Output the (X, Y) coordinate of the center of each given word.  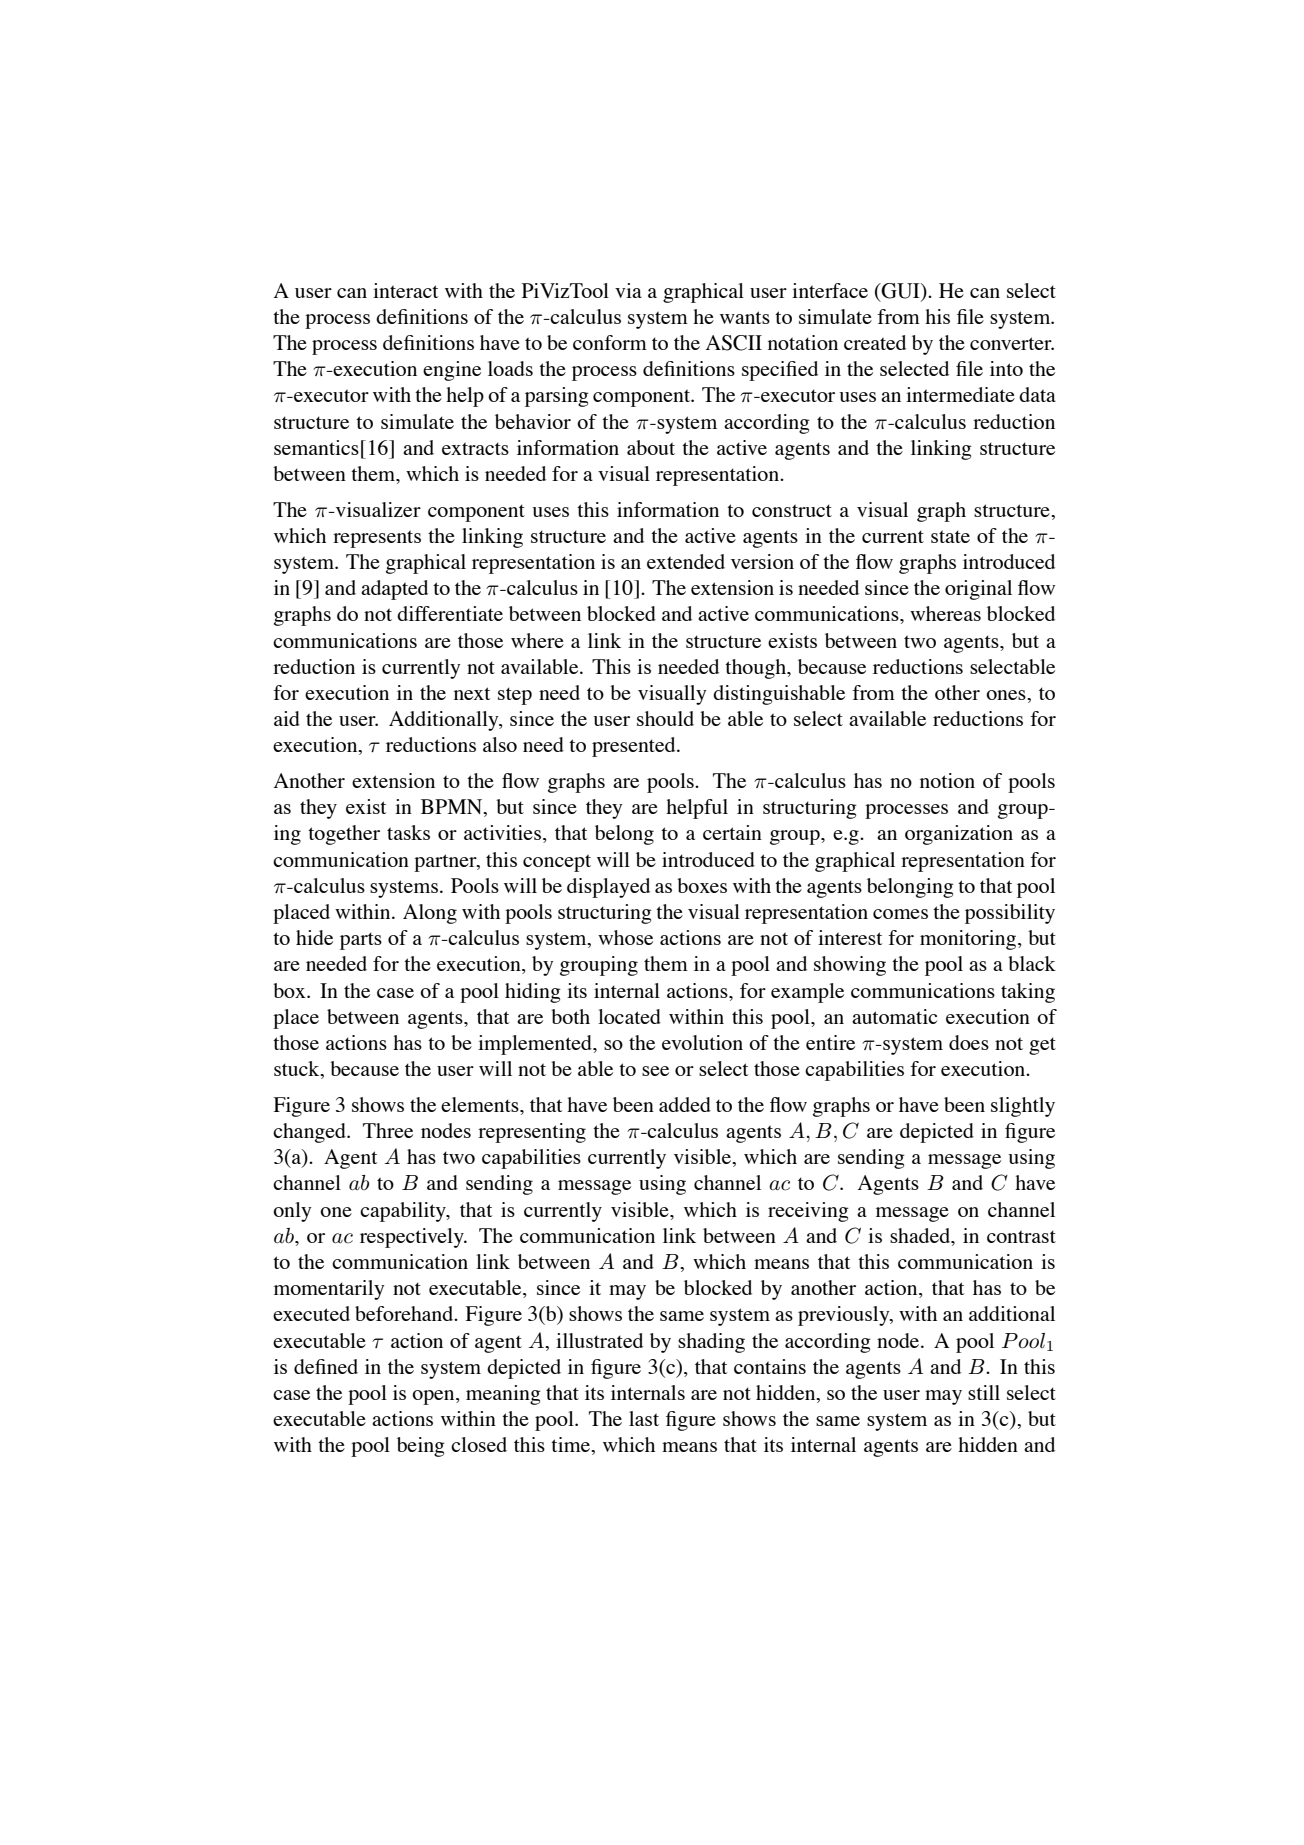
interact (405, 290)
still (984, 1392)
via (628, 290)
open (434, 1397)
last (644, 1418)
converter (1012, 343)
